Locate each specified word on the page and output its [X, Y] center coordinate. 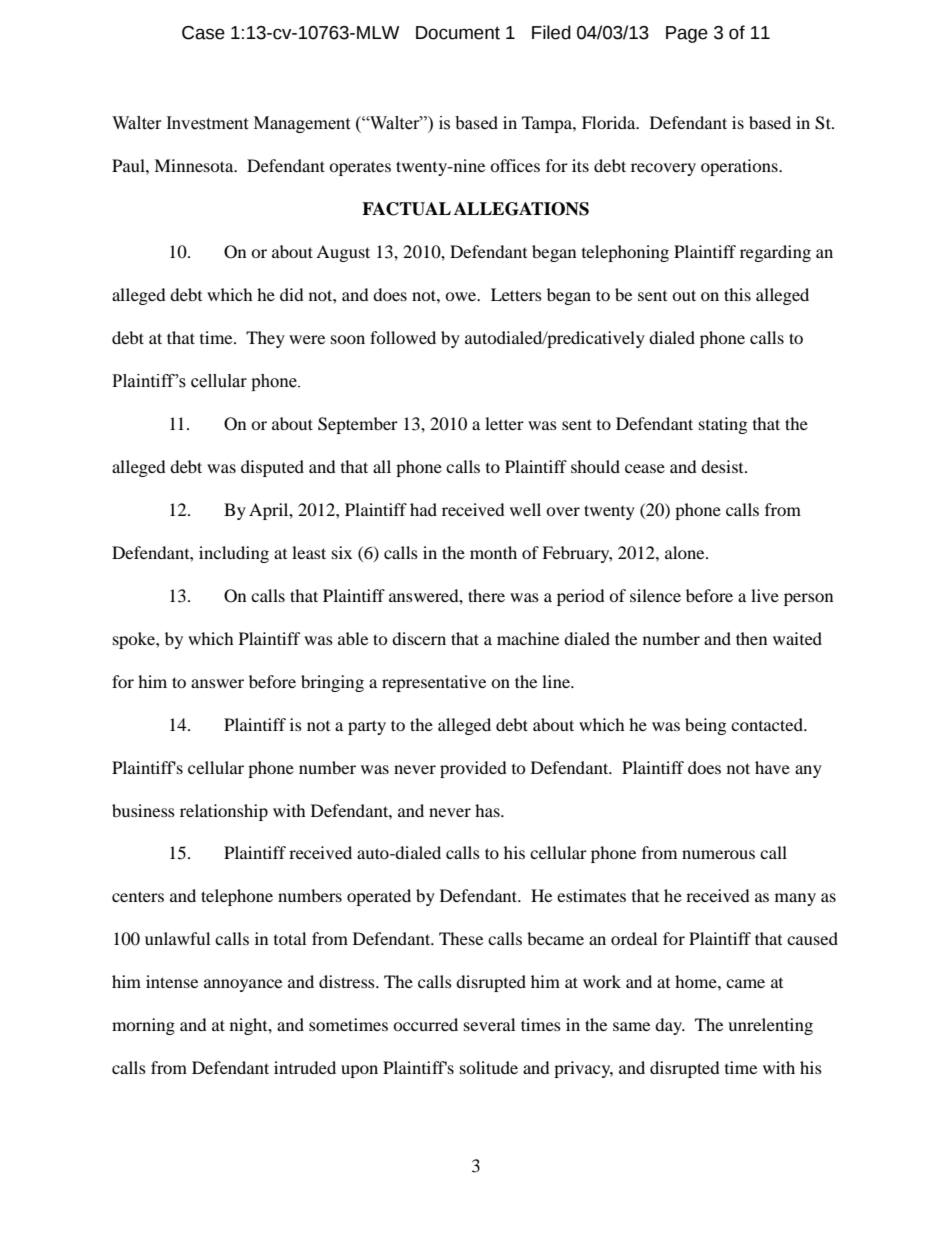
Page [687, 34]
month [493, 552]
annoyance [243, 985]
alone [686, 552]
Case [203, 33]
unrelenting [770, 1026]
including [234, 554]
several [489, 1024]
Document [458, 33]
